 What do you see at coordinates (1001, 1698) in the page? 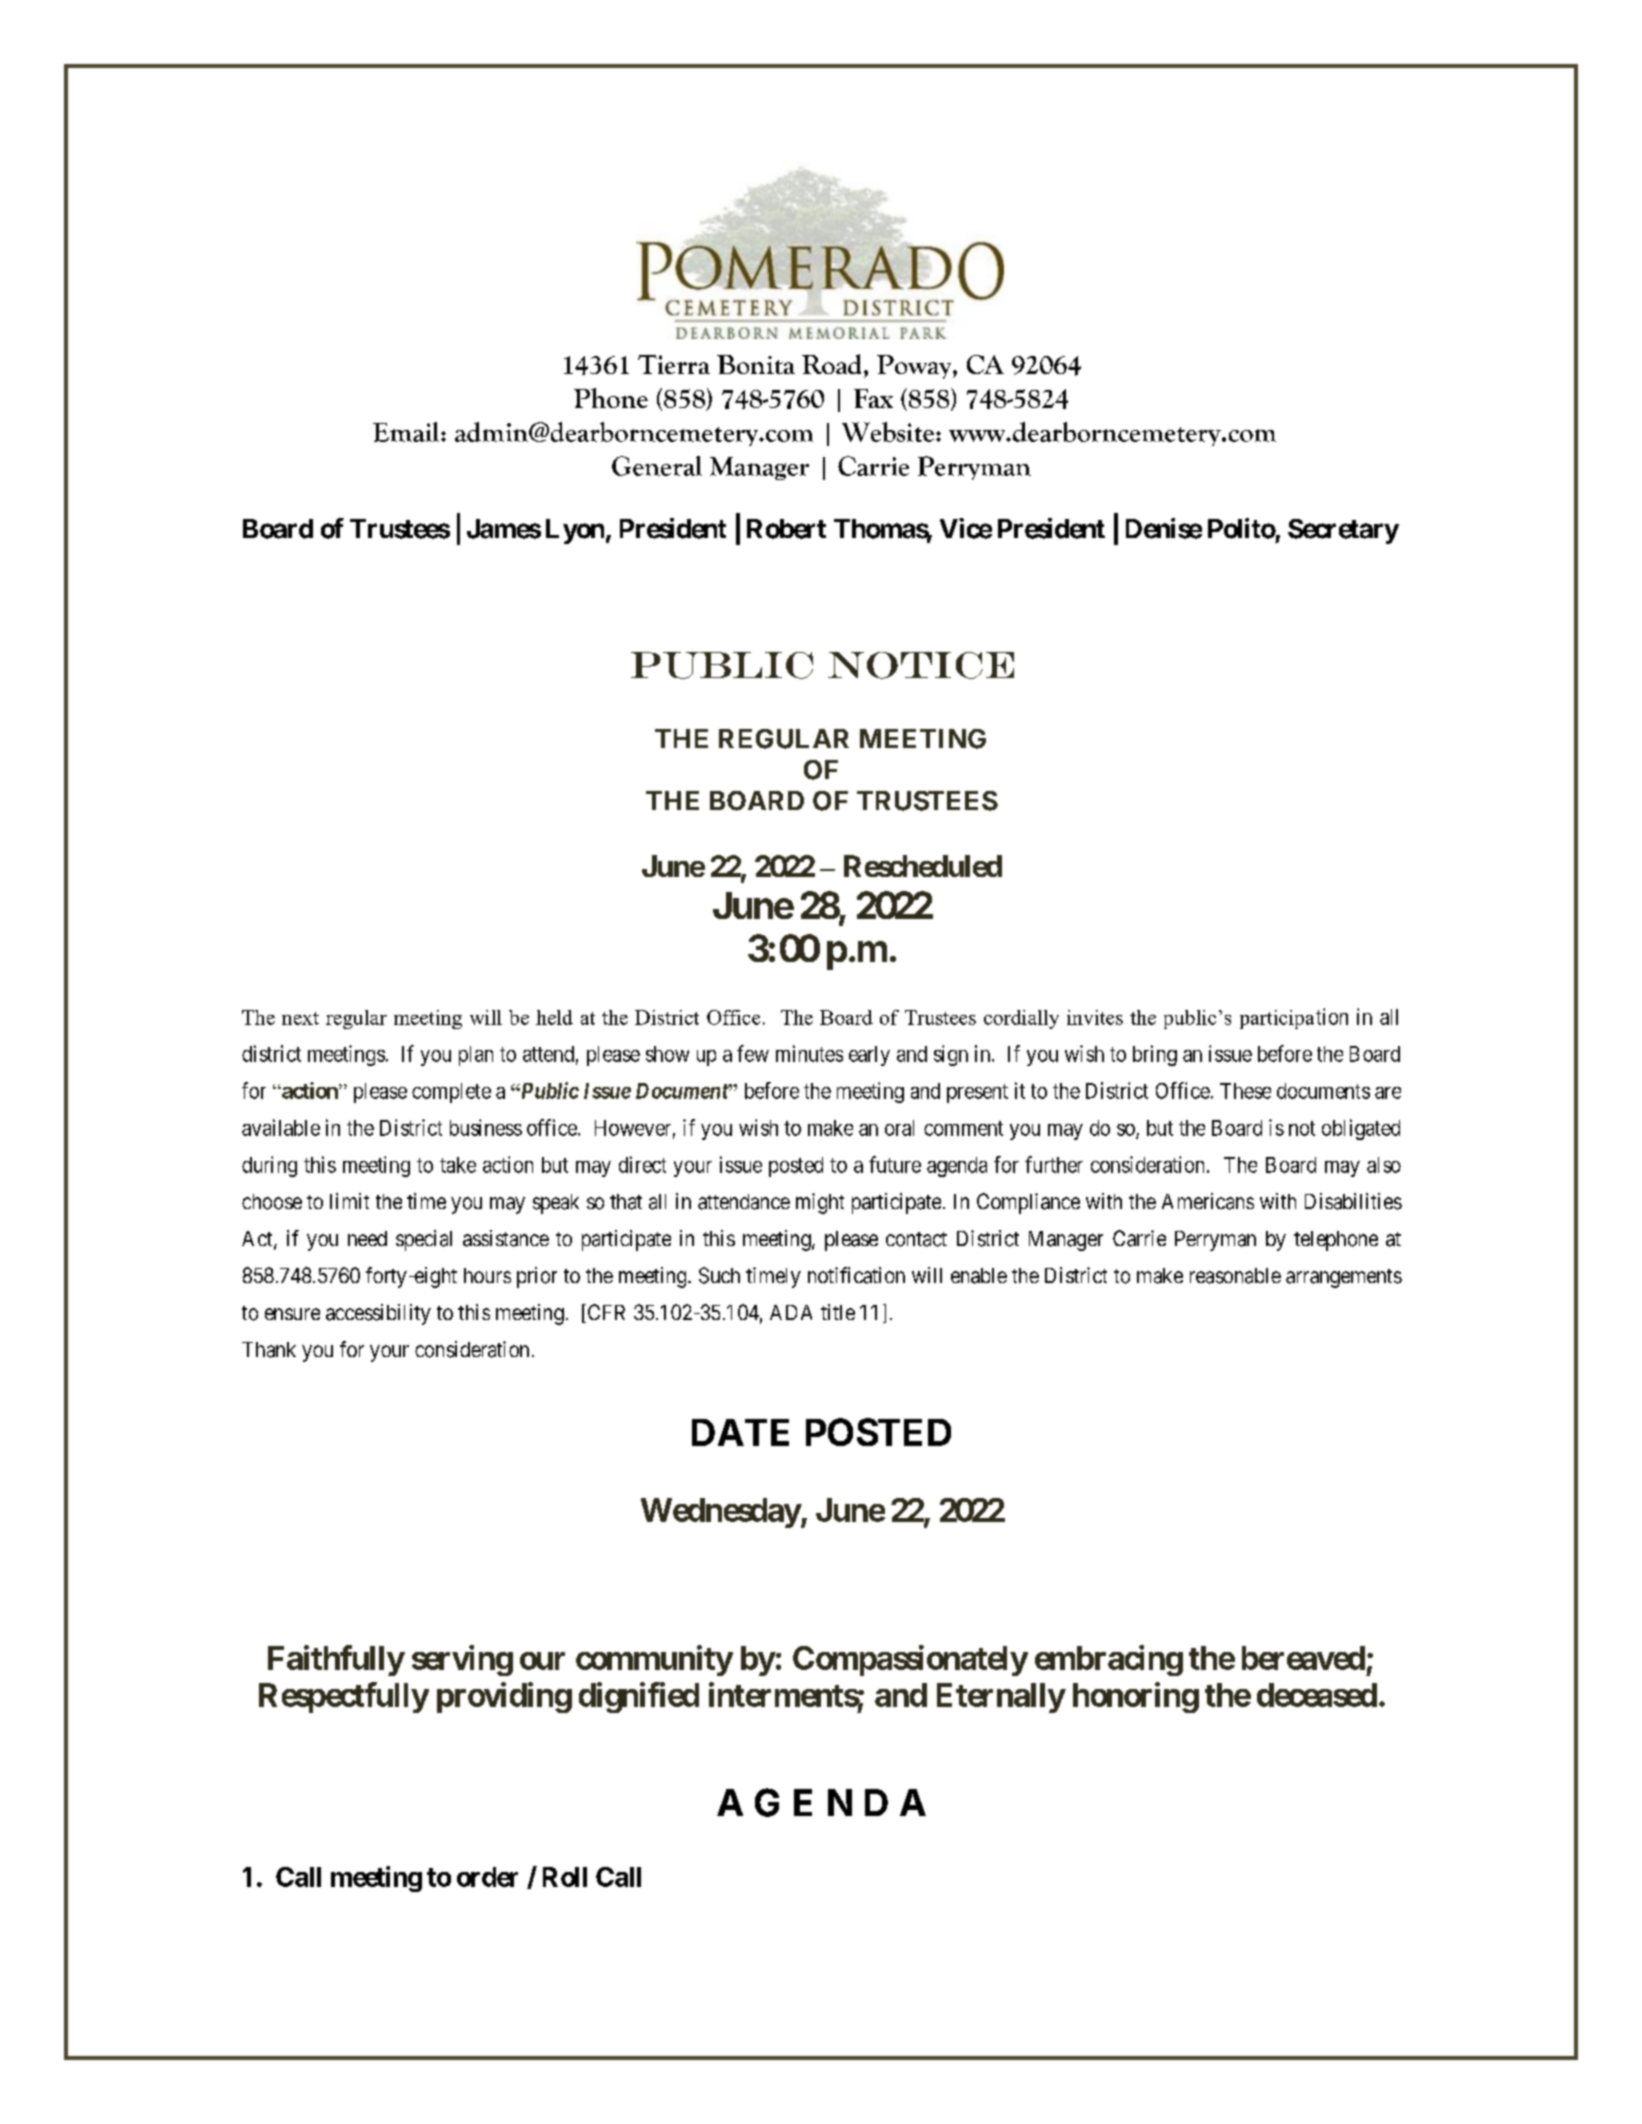
I see `Eternally` at bounding box center [1001, 1698].
